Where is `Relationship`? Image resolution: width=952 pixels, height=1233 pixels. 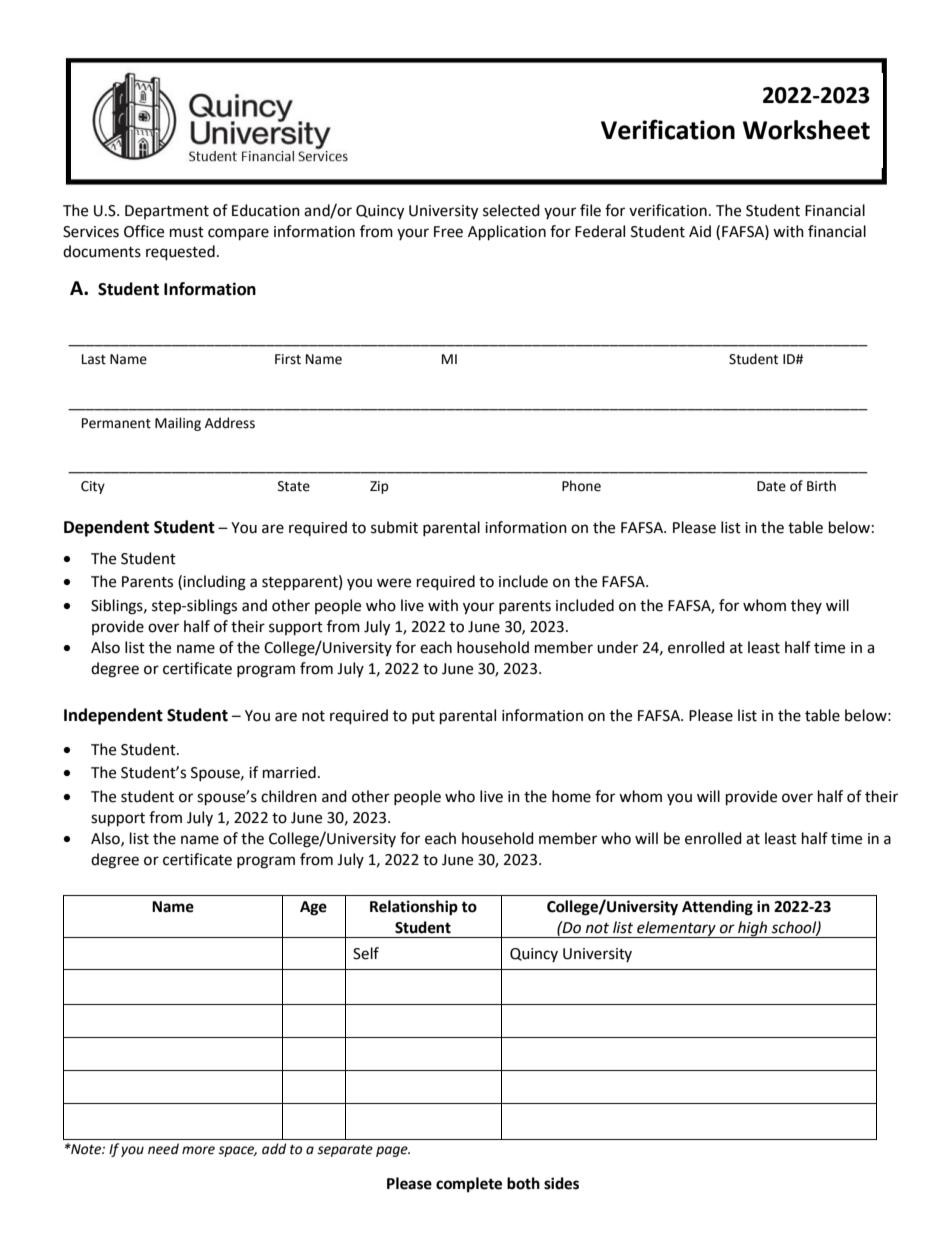
Relationship is located at coordinates (414, 908).
